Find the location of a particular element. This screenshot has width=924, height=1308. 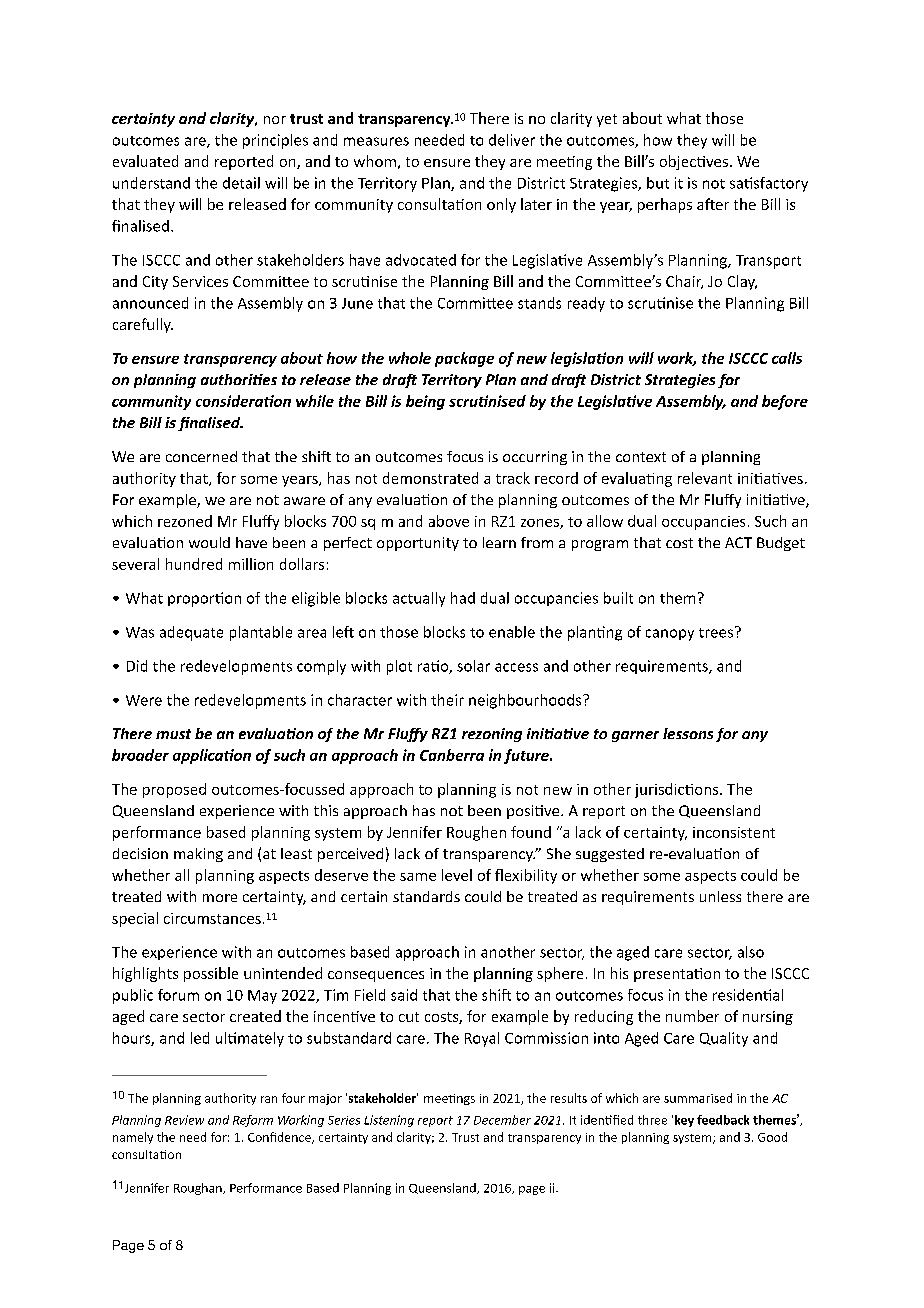

proposed is located at coordinates (174, 790).
